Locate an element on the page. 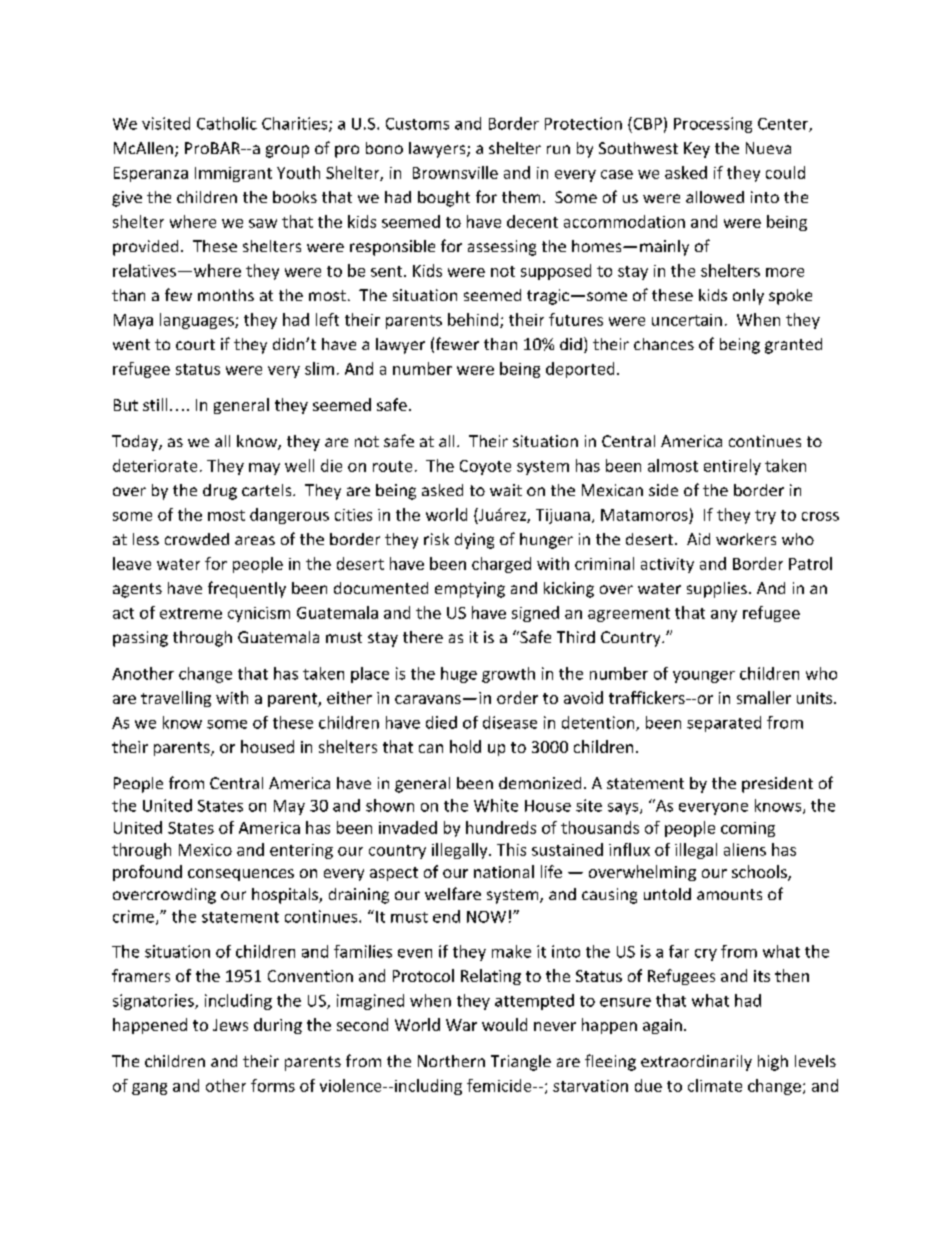  Brownsville is located at coordinates (455, 172).
